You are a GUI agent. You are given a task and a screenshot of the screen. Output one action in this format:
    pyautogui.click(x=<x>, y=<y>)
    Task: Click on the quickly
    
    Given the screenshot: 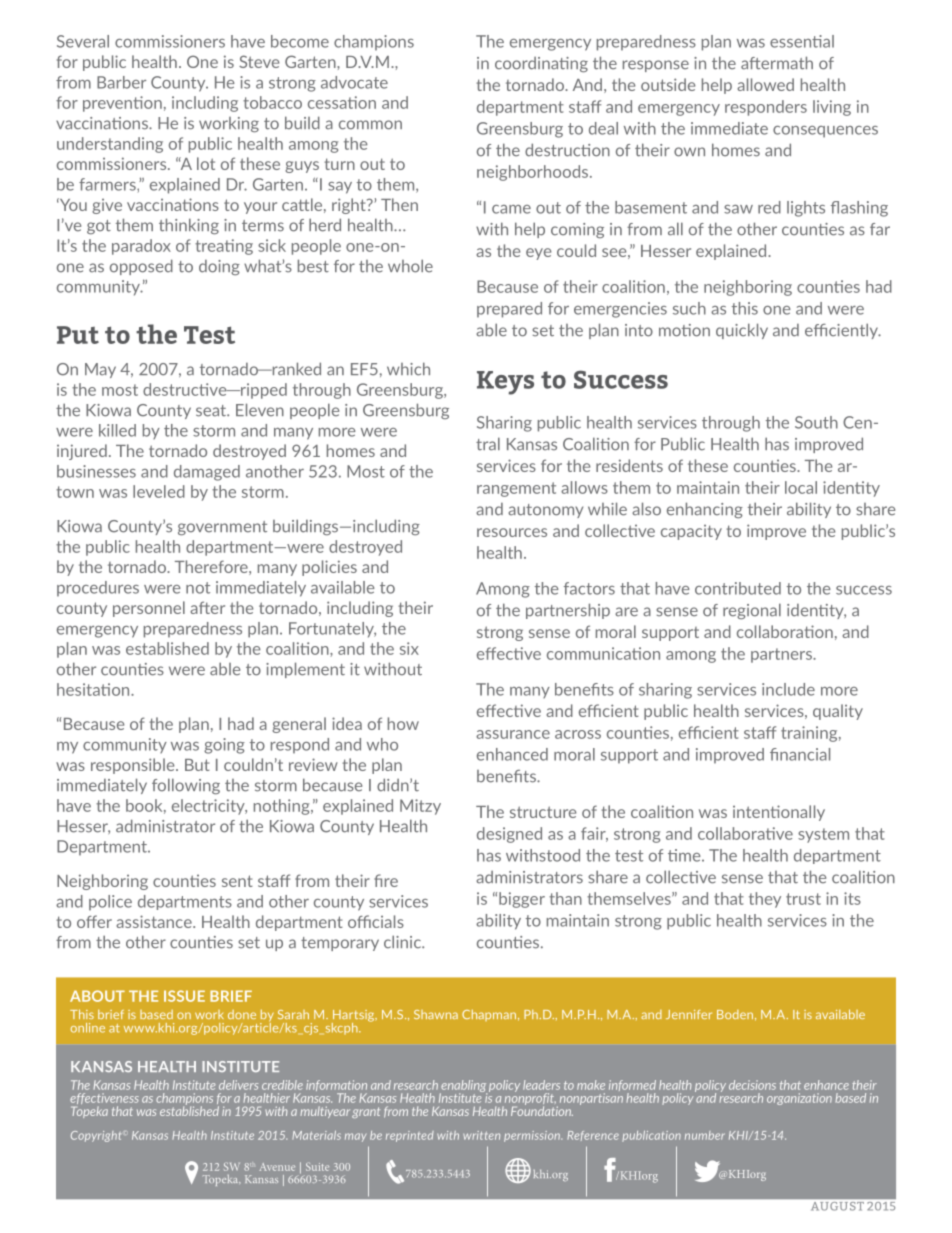 What is the action you would take?
    pyautogui.click(x=742, y=331)
